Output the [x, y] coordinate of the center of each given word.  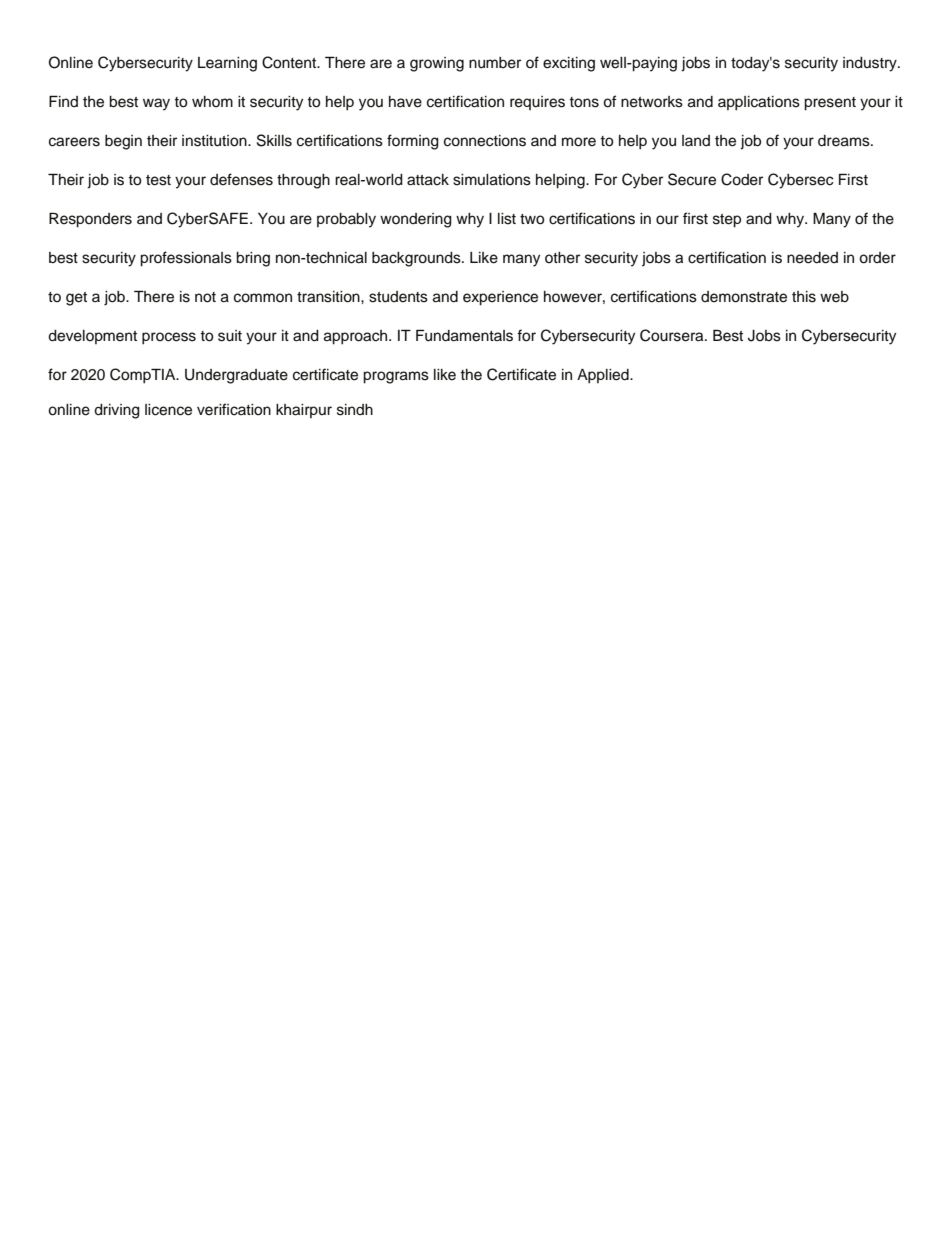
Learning [227, 64]
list [507, 219]
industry [871, 64]
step [727, 221]
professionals [186, 259]
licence [168, 410]
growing [437, 64]
